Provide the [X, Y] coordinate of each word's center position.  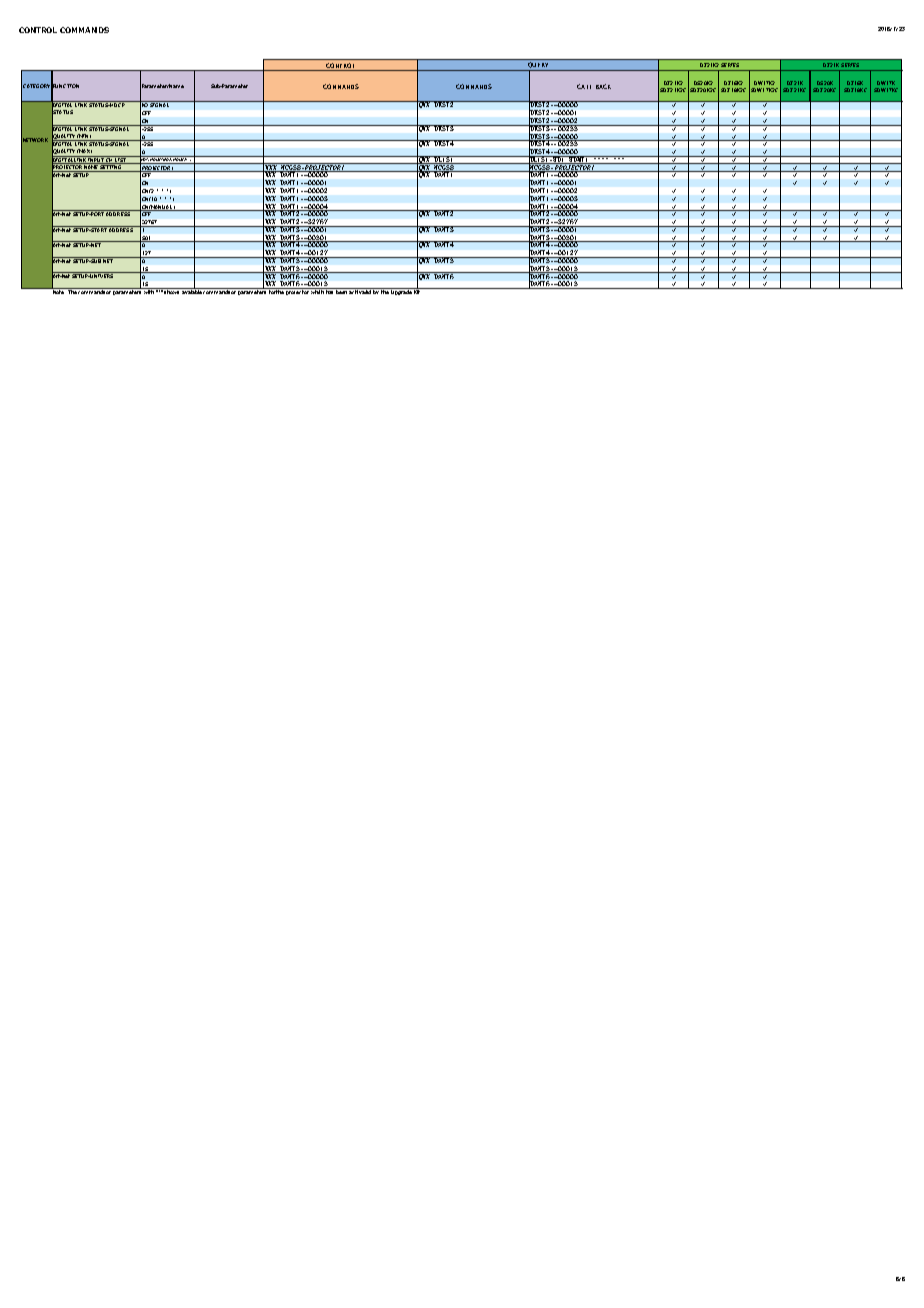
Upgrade [401, 291]
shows [172, 291]
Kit [417, 291]
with [149, 291]
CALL [584, 86]
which [317, 291]
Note [59, 291]
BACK [603, 86]
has [330, 291]
